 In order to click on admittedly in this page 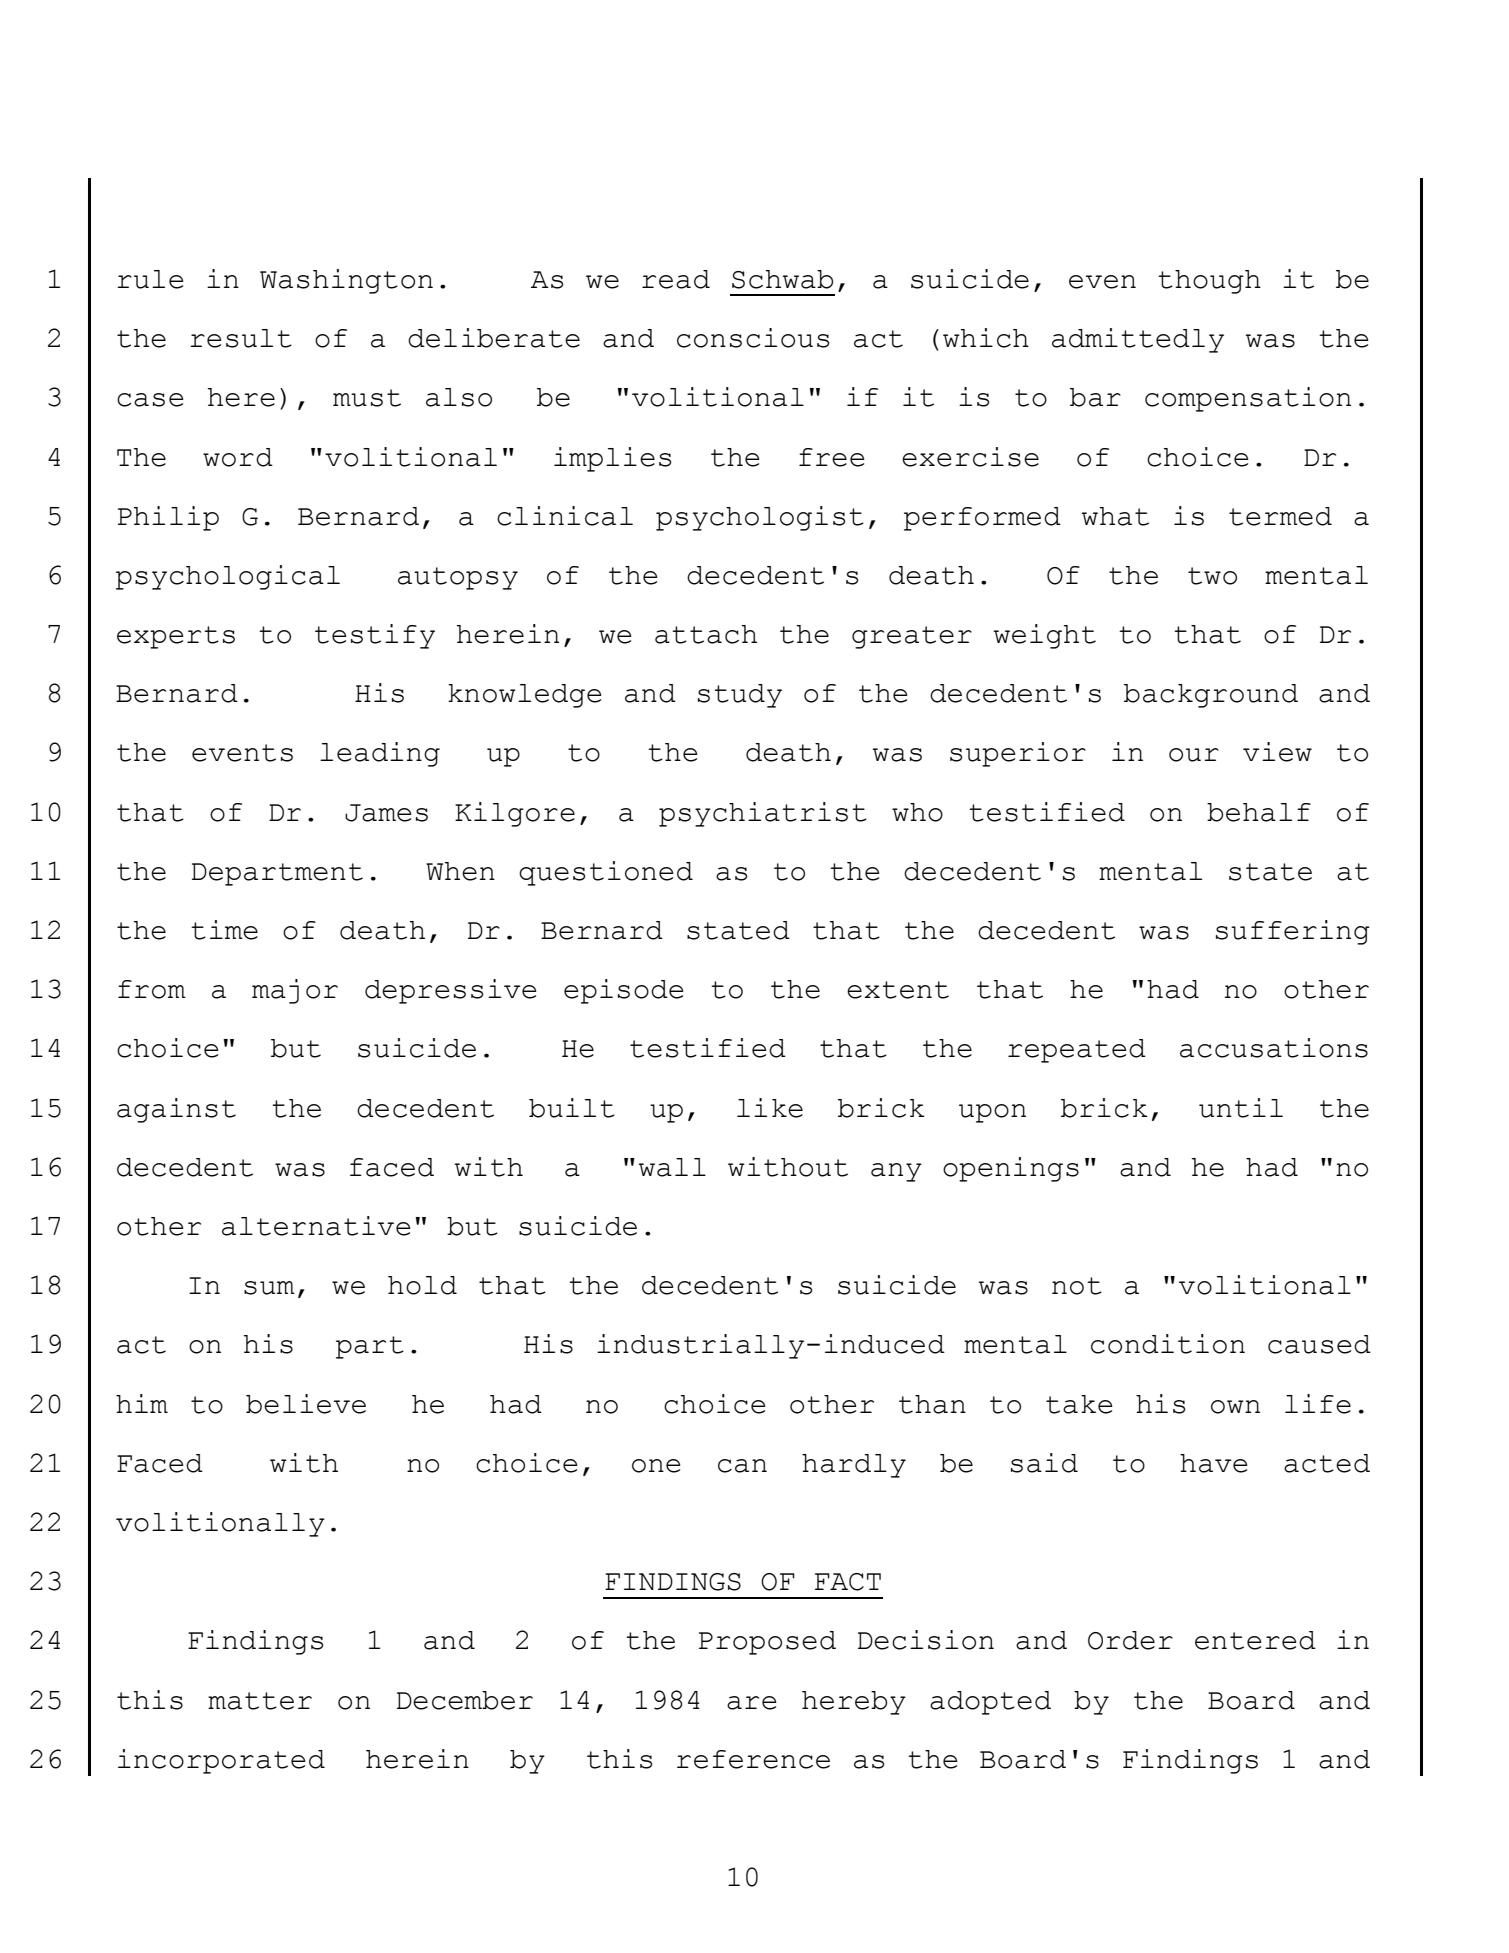, I will do `click(1138, 340)`.
